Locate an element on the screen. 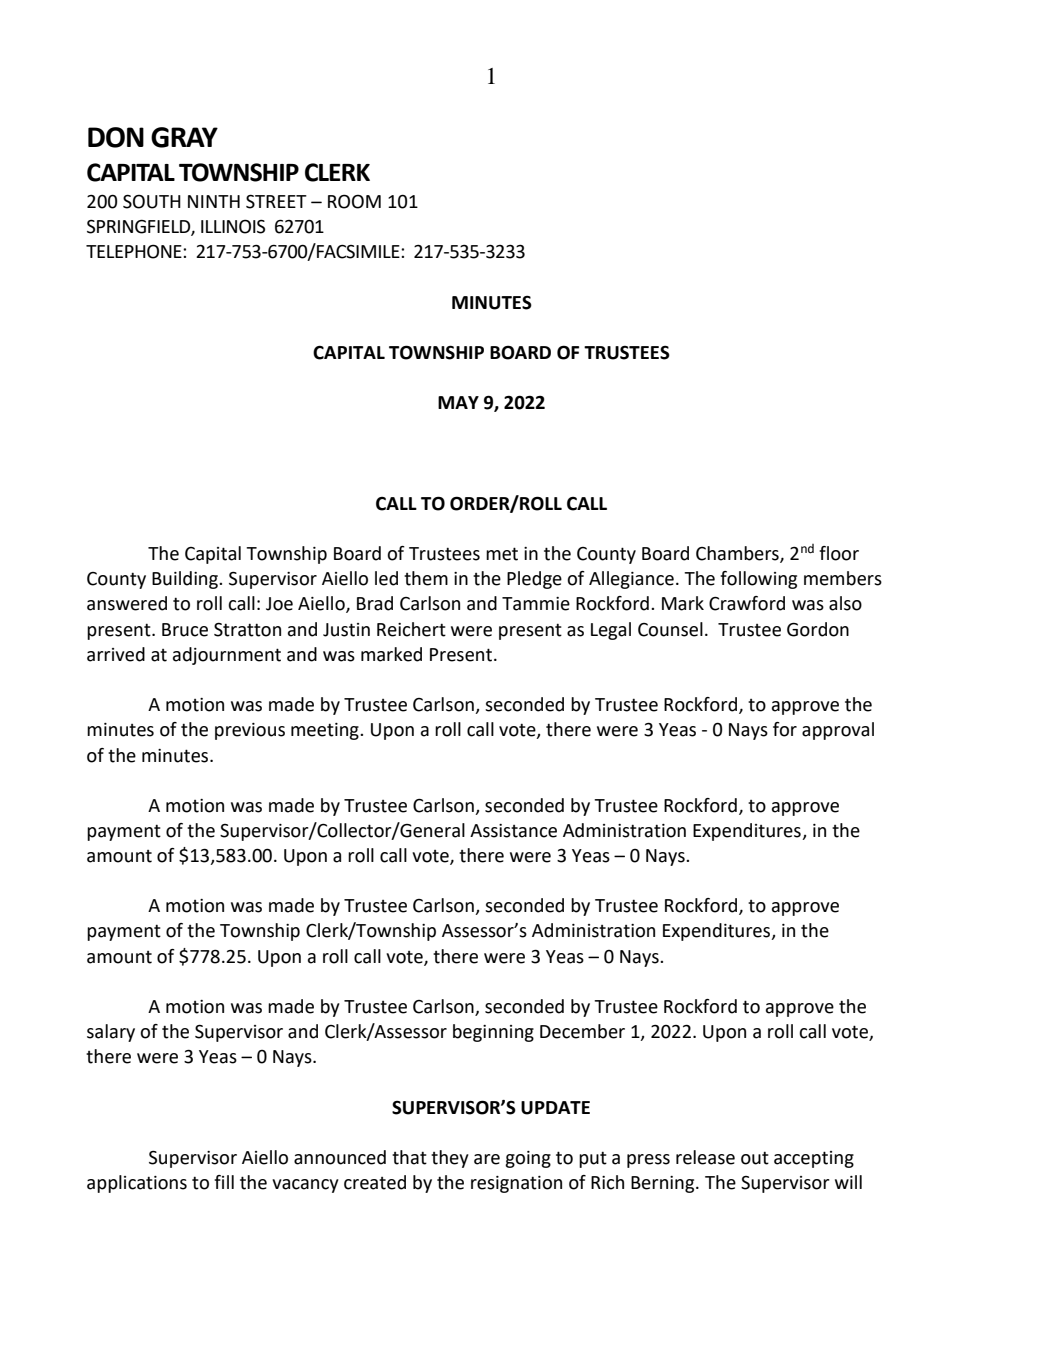 This screenshot has height=1360, width=1051. ROOM is located at coordinates (354, 201).
